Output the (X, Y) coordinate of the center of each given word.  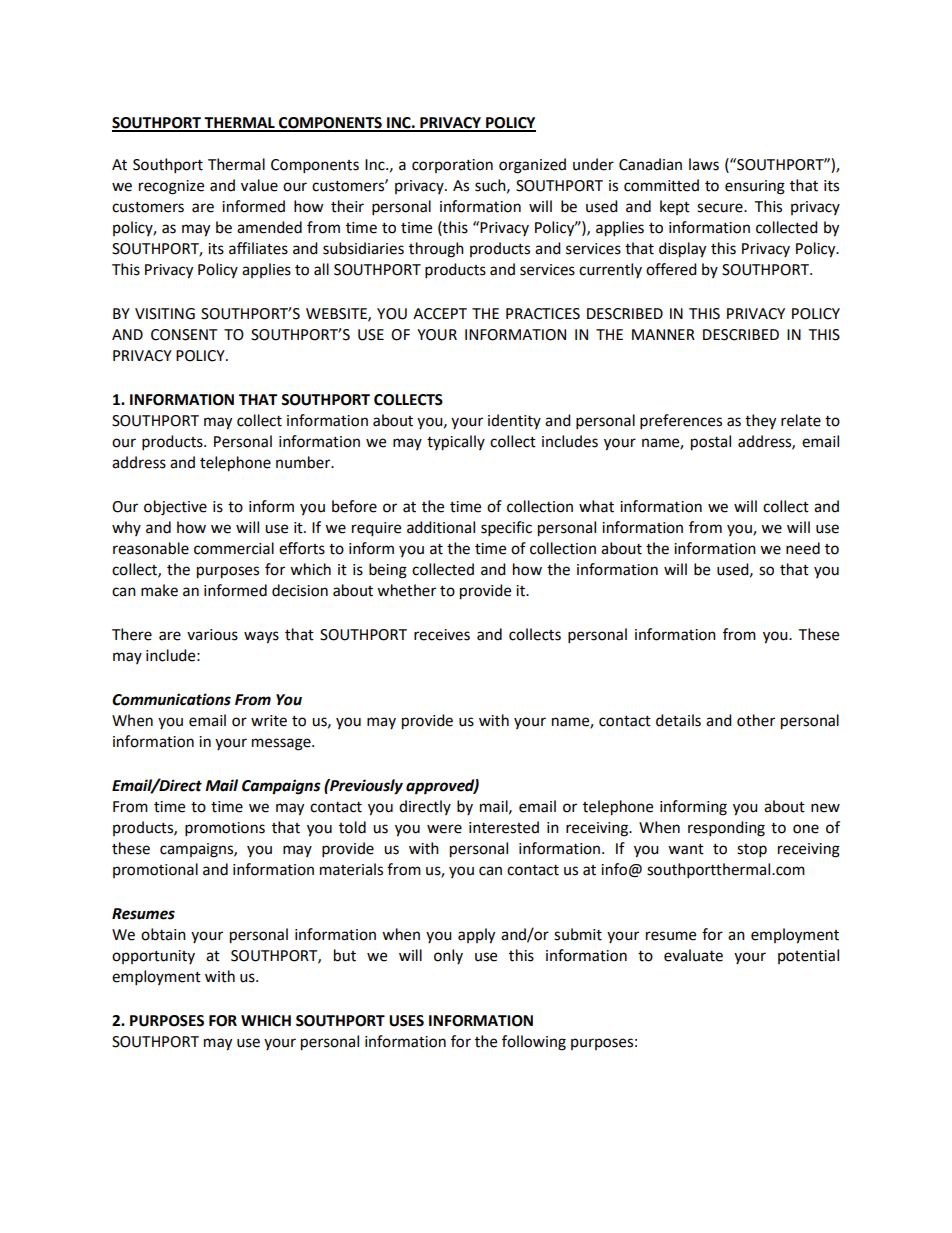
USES (406, 1021)
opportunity (153, 957)
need (803, 548)
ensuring (755, 187)
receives (442, 635)
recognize (171, 187)
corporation (452, 166)
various (212, 635)
